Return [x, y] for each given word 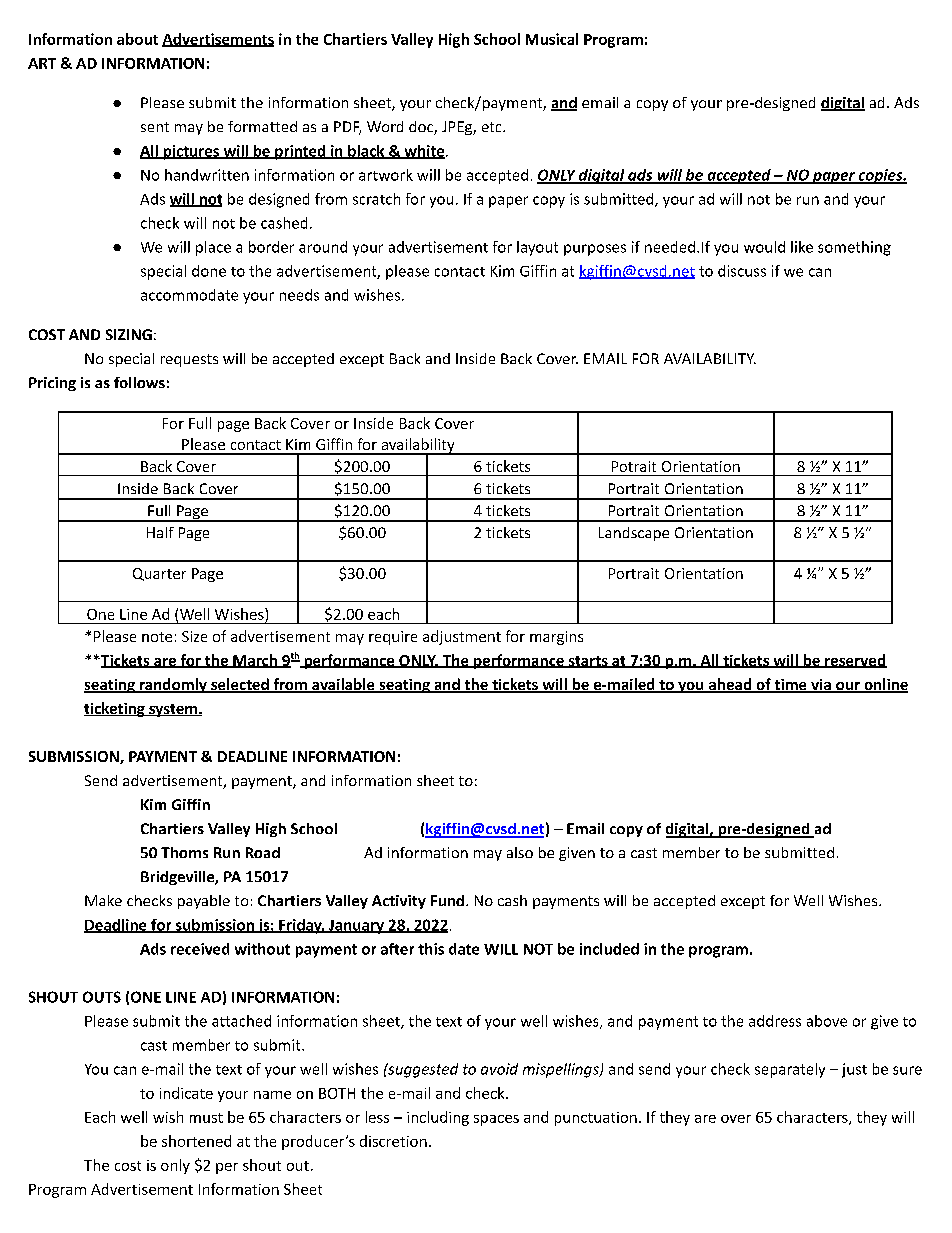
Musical [552, 39]
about [137, 39]
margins [556, 638]
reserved [855, 661]
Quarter [159, 574]
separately [790, 1070]
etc [493, 127]
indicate [186, 1093]
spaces [496, 1120]
